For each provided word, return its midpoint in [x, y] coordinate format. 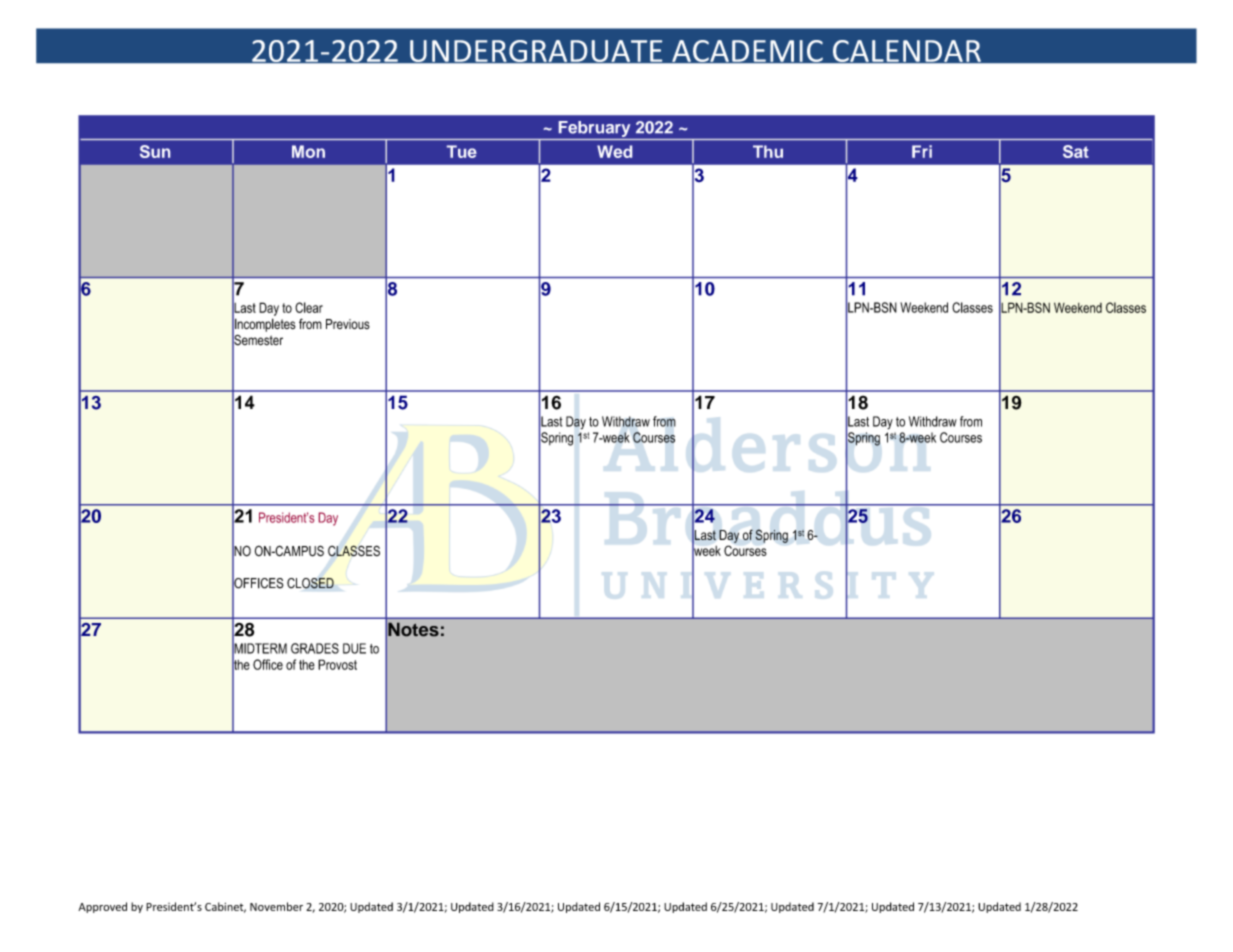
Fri [922, 151]
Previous [348, 324]
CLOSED [310, 583]
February [594, 129]
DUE [354, 648]
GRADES [315, 648]
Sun [155, 151]
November [276, 906]
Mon [308, 151]
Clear [309, 307]
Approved [102, 907]
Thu [768, 151]
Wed [614, 151]
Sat [1076, 151]
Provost [337, 664]
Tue [462, 151]
